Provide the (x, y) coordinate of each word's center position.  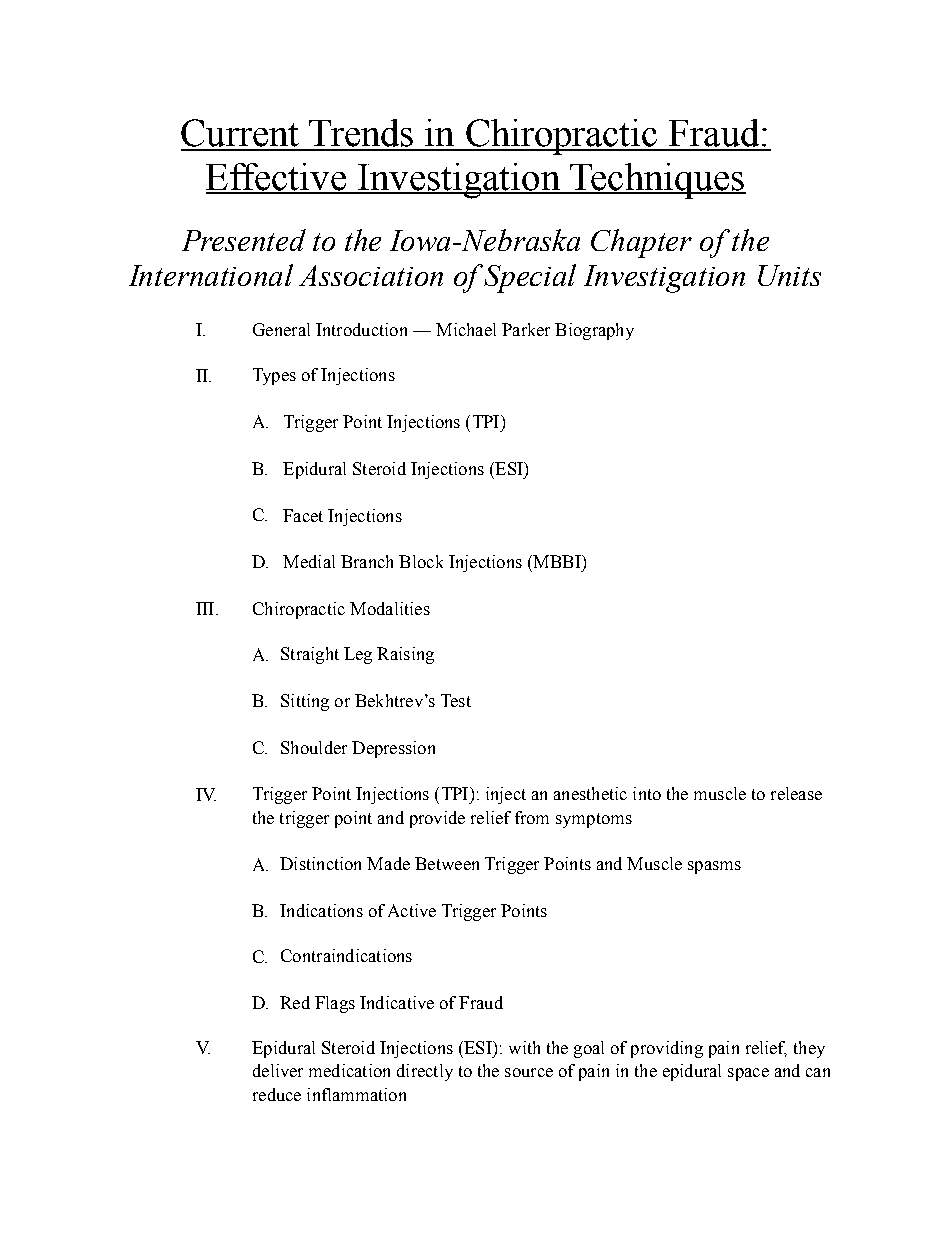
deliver (278, 1070)
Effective (277, 178)
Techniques (657, 181)
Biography (594, 331)
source (529, 1072)
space (748, 1074)
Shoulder (314, 747)
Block (421, 561)
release (796, 793)
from (532, 817)
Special (530, 278)
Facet (303, 515)
